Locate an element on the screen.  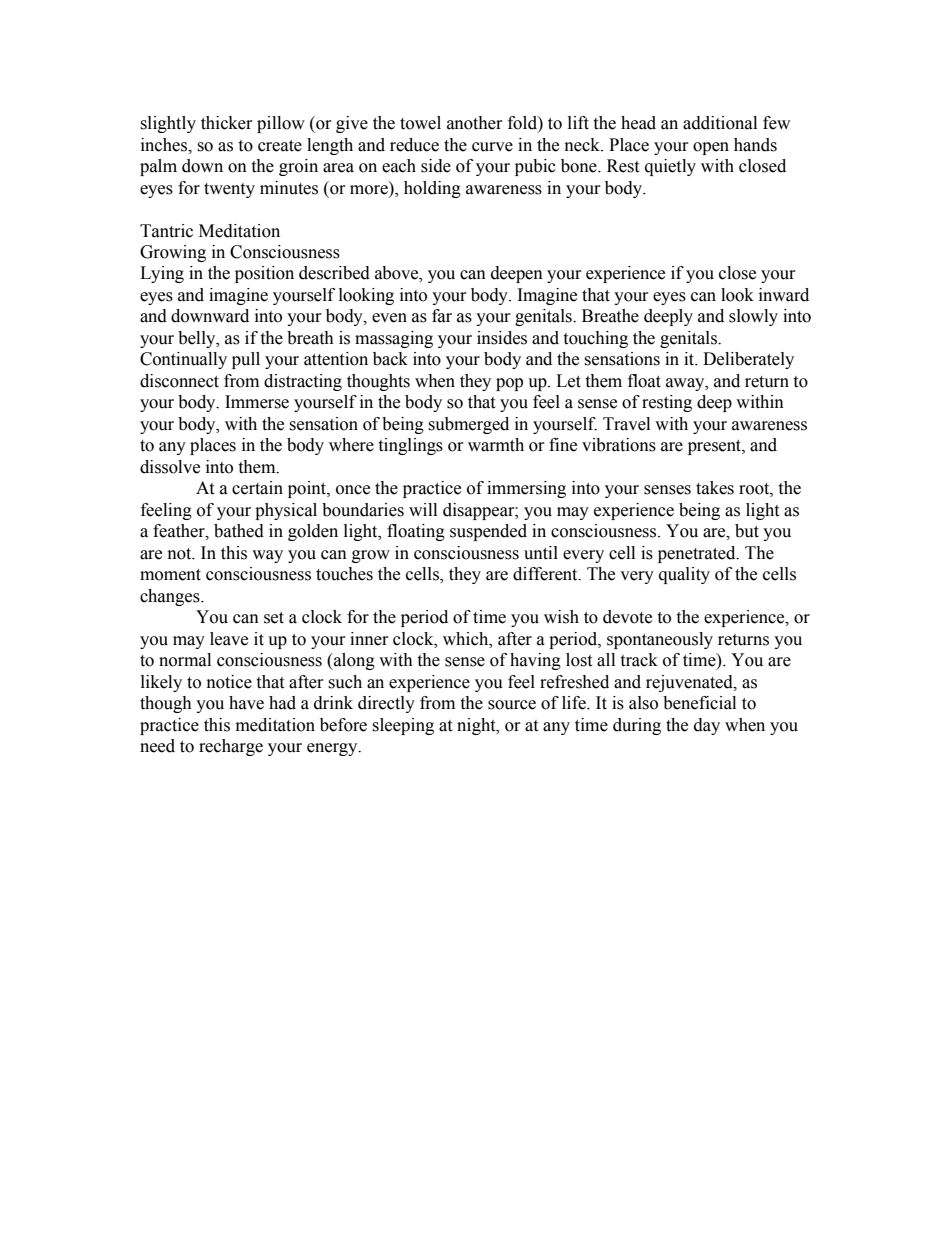
recharge is located at coordinates (231, 747).
